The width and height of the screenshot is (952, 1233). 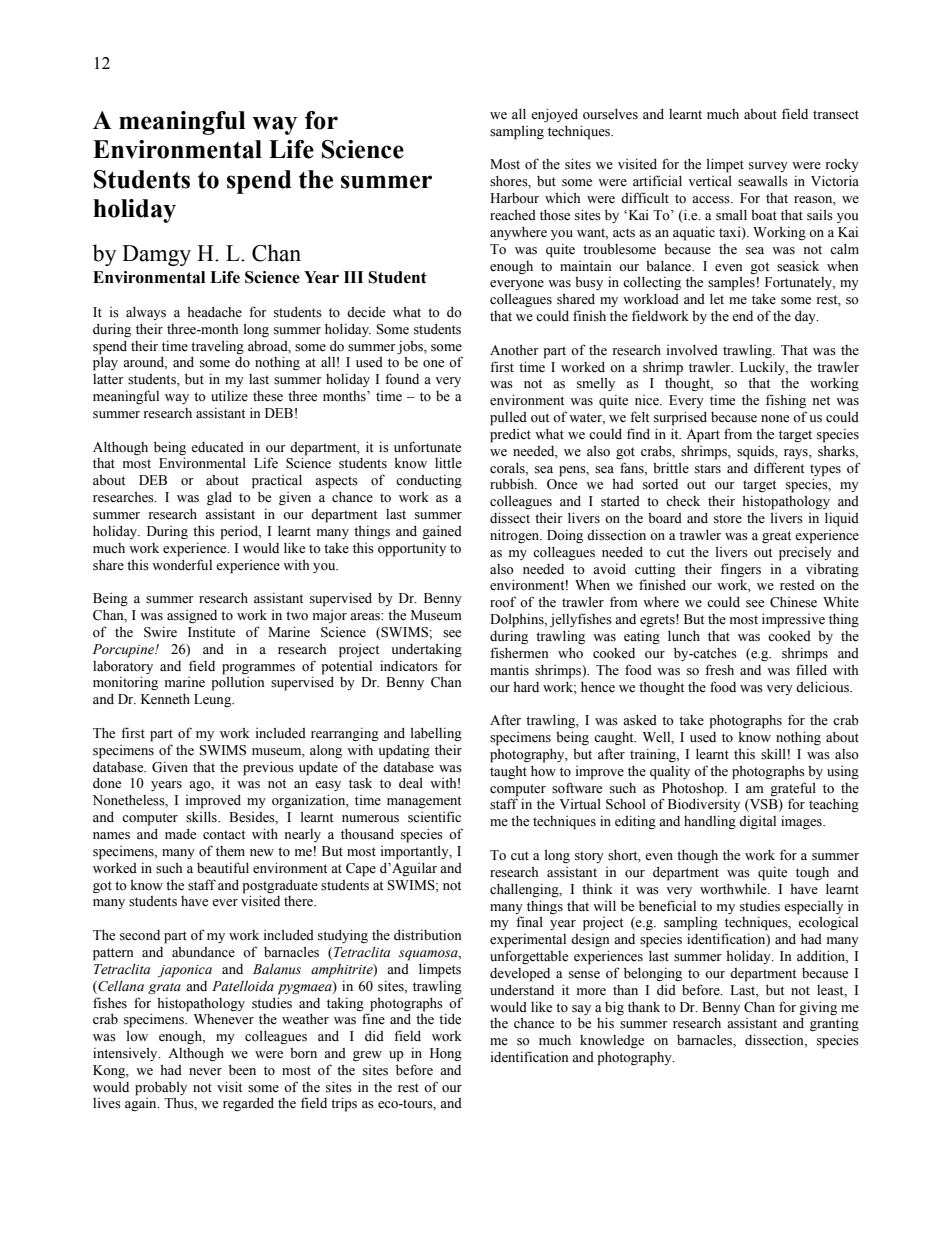 What do you see at coordinates (768, 167) in the screenshot?
I see `survey` at bounding box center [768, 167].
